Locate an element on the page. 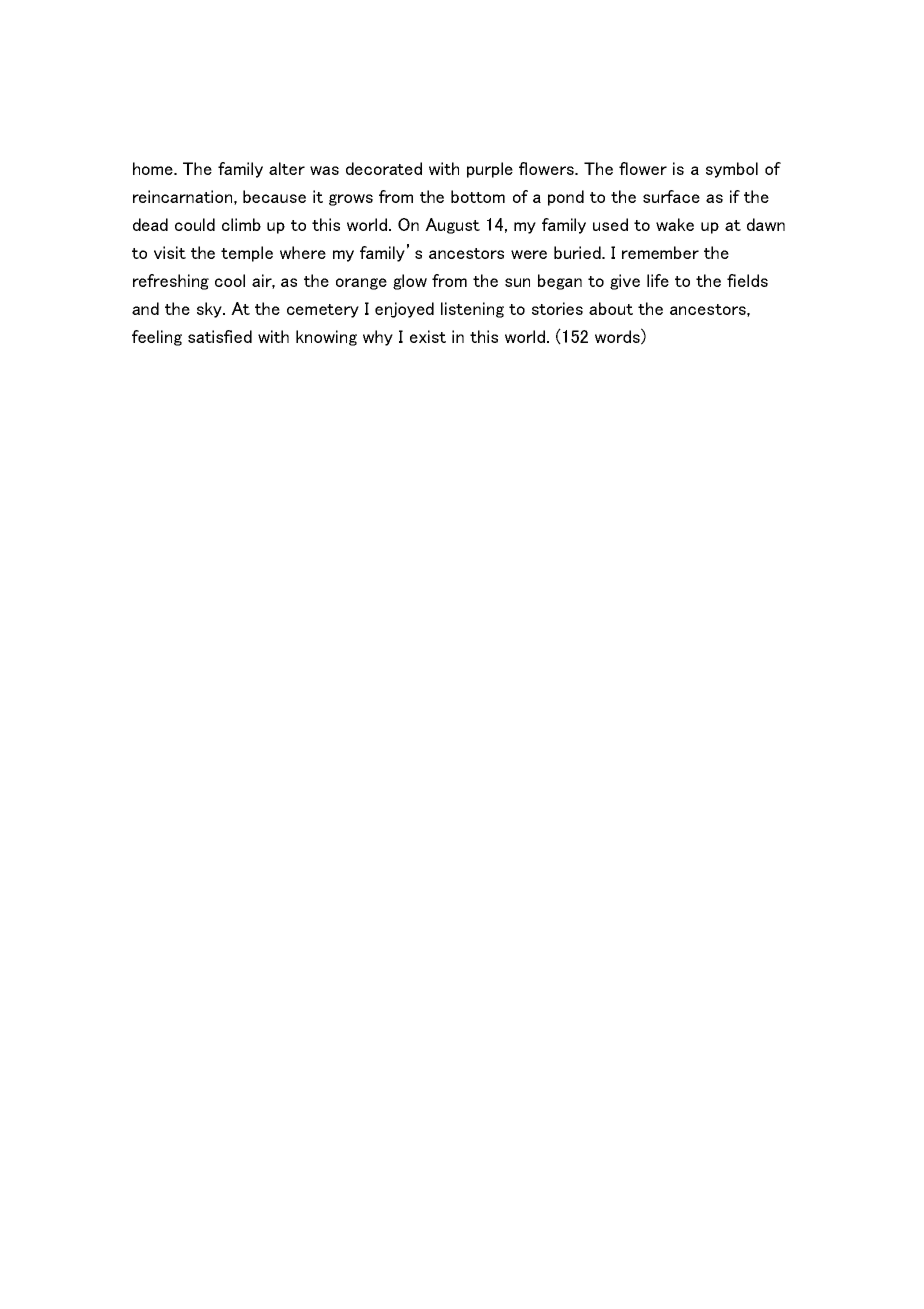 This document has width=924, height=1309. climb is located at coordinates (241, 224).
